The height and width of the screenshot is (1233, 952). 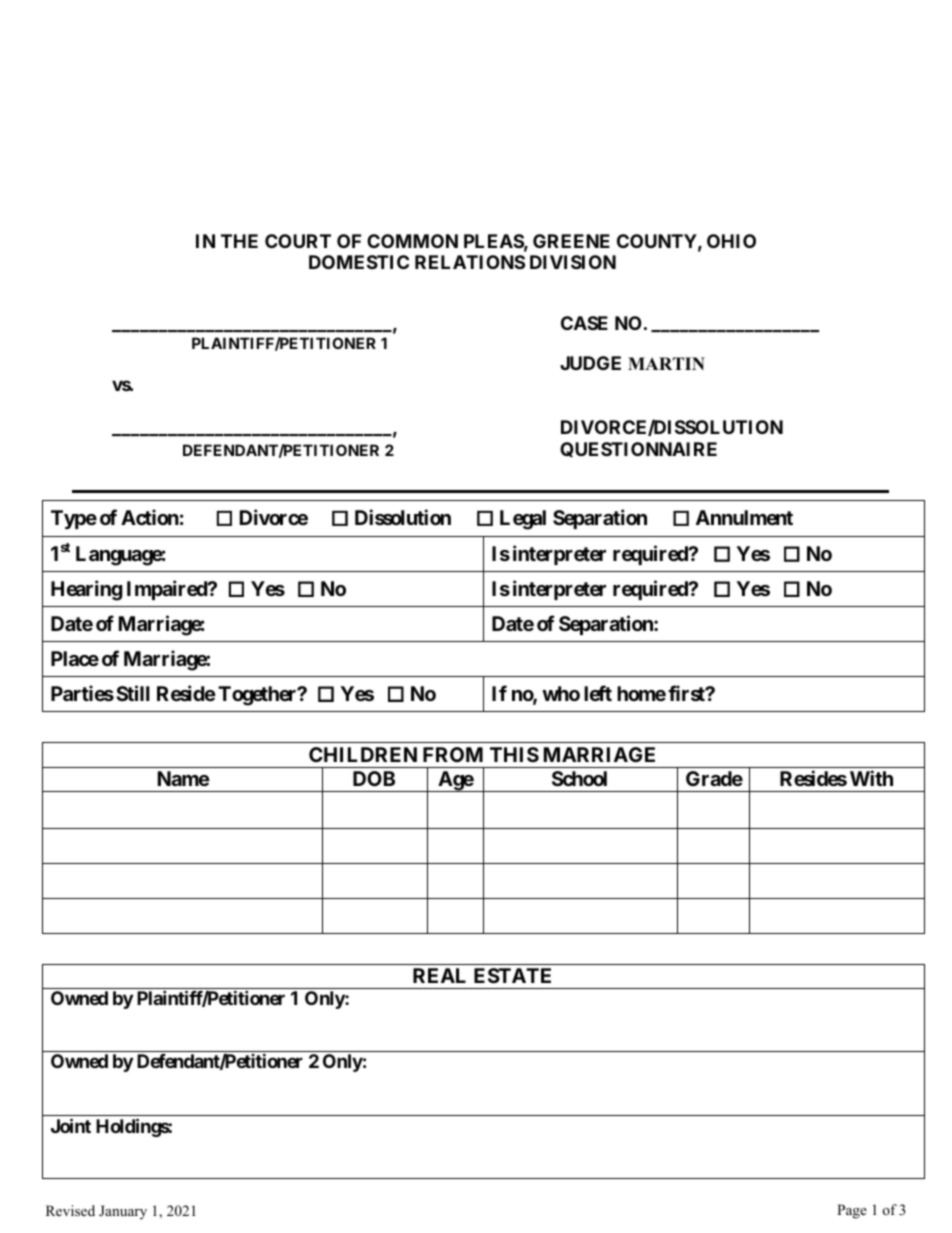 I want to click on Legal, so click(x=523, y=520).
